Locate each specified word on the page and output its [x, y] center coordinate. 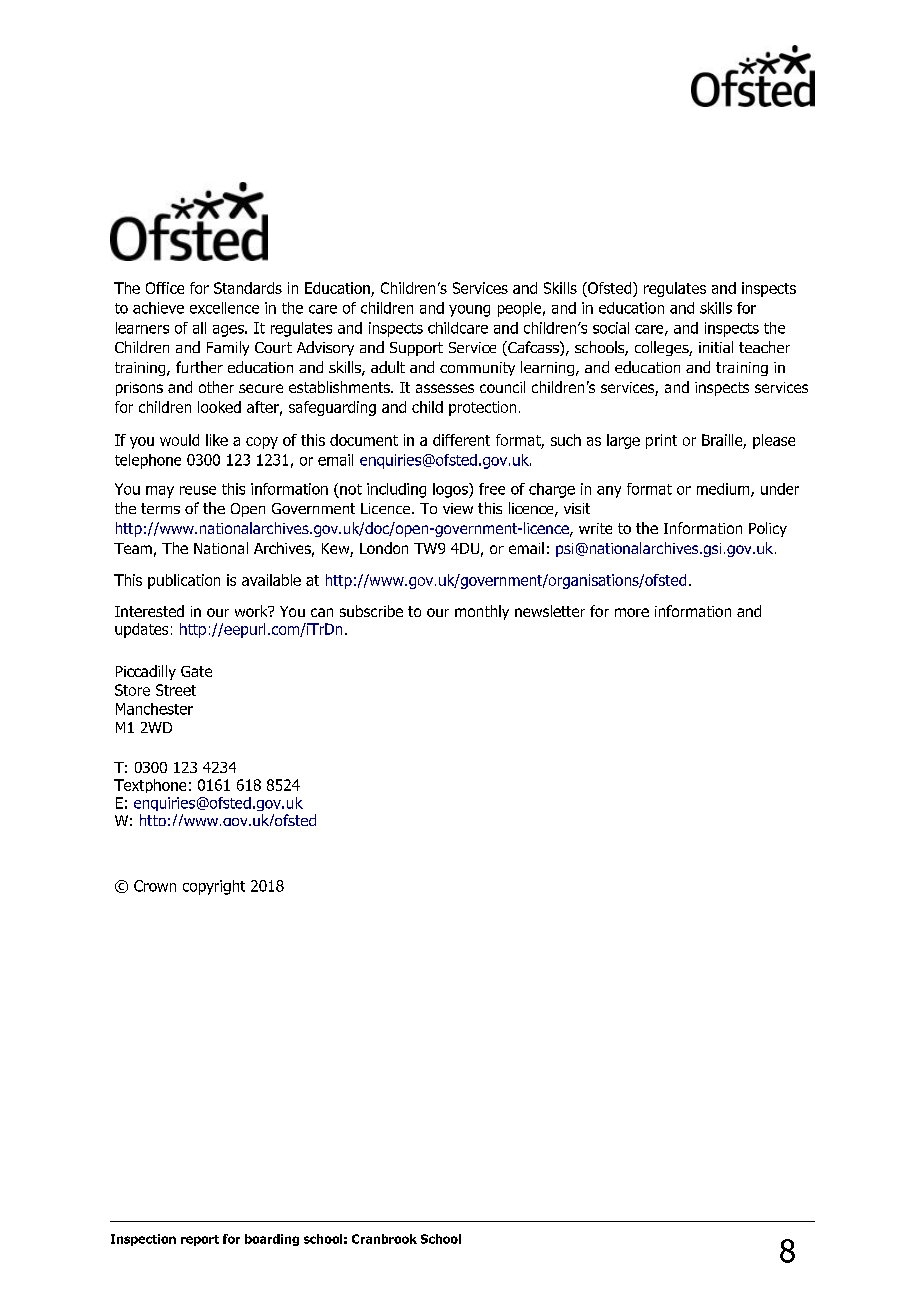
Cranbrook [384, 1239]
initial [716, 347]
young [469, 311]
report [200, 1240]
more [632, 612]
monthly [482, 612]
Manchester [154, 709]
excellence [224, 308]
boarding [272, 1240]
